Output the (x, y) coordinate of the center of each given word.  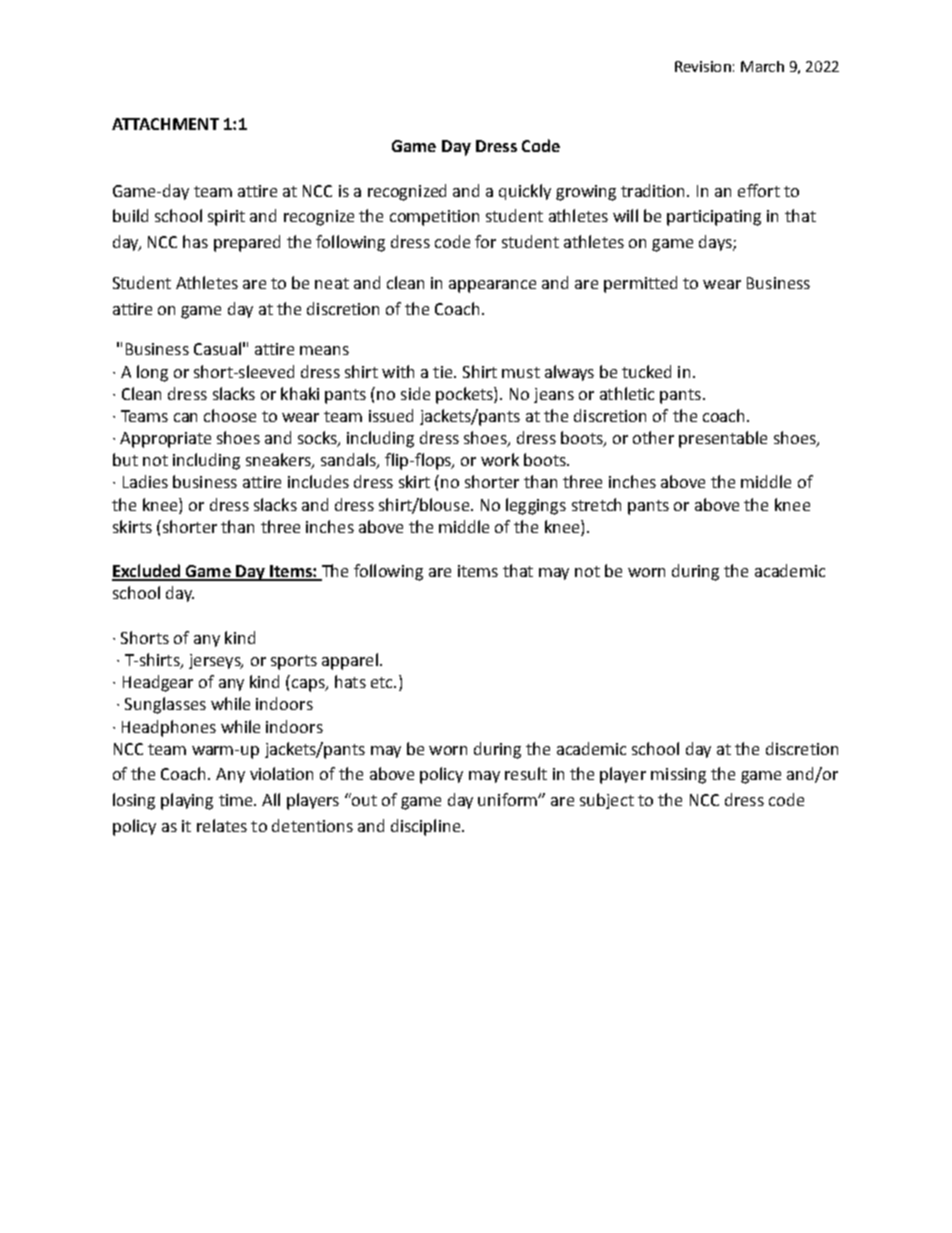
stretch (596, 504)
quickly (525, 192)
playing (187, 801)
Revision (703, 66)
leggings (536, 506)
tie (444, 372)
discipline (427, 827)
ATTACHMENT (165, 124)
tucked (646, 371)
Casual (217, 348)
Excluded (147, 572)
